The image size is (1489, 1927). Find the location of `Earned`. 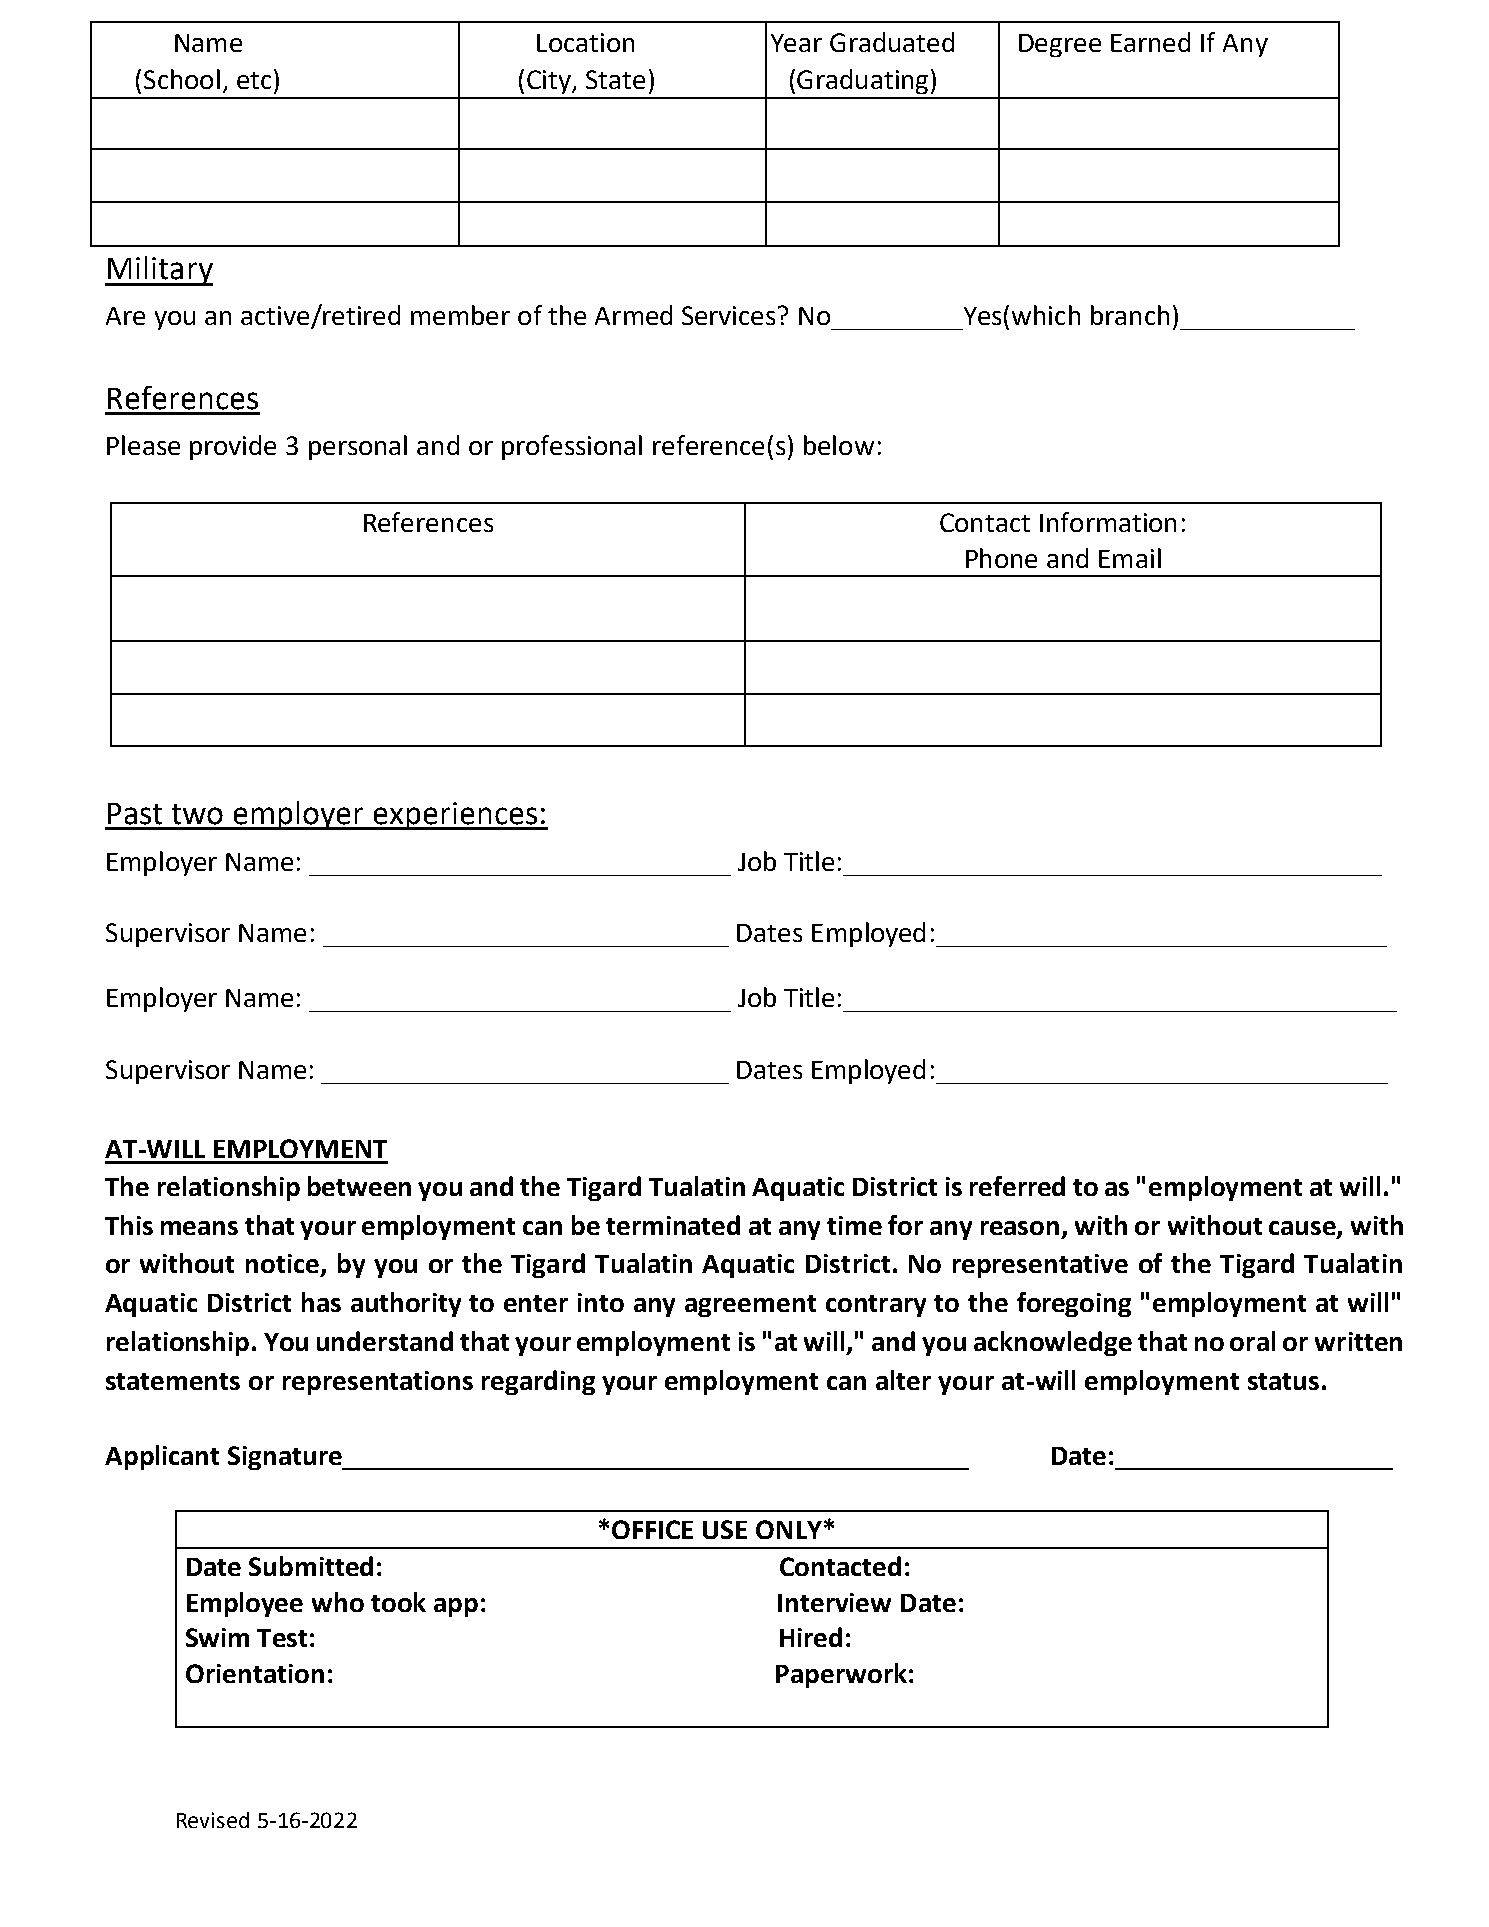

Earned is located at coordinates (1150, 42).
